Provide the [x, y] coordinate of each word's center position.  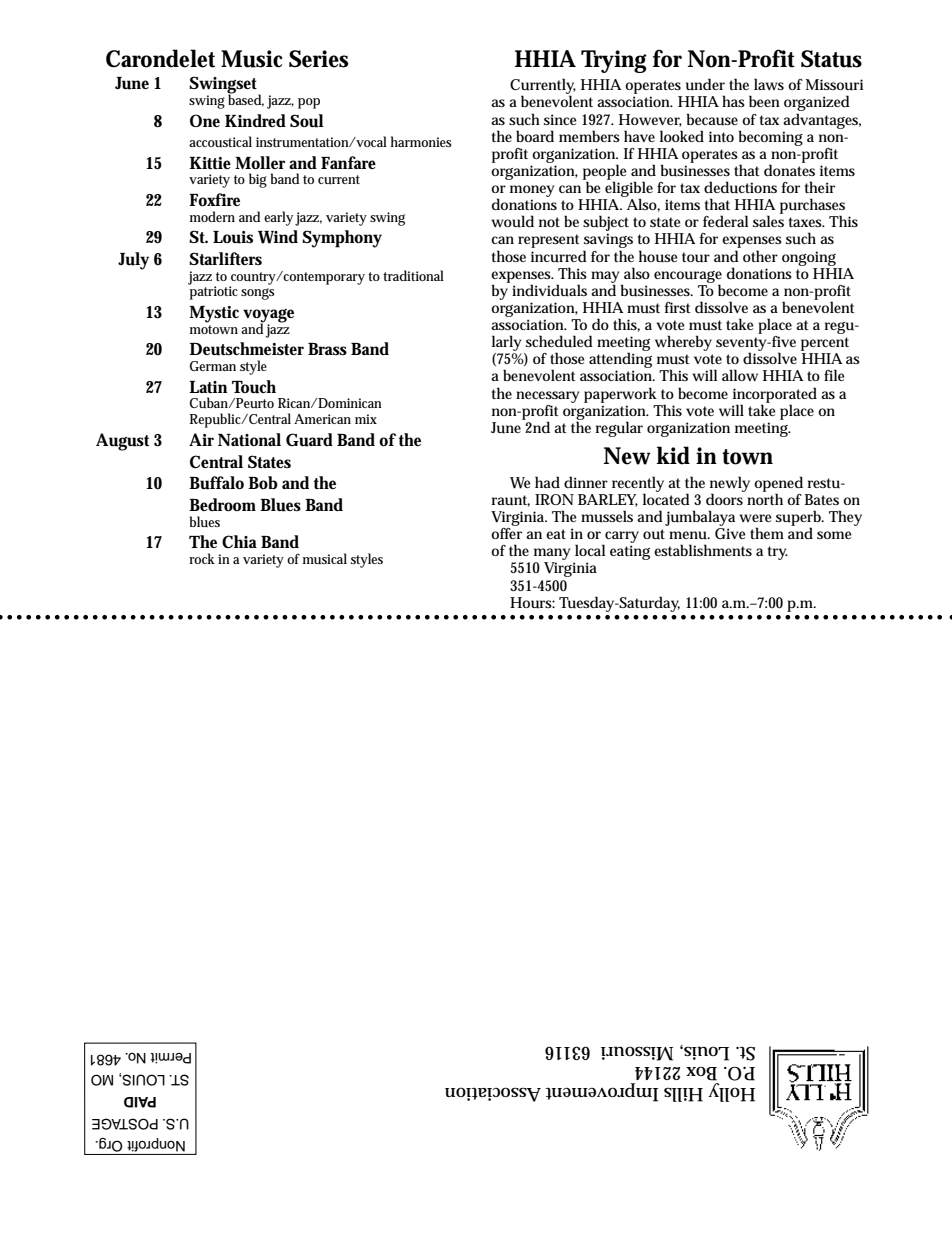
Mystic [214, 314]
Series [318, 59]
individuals [549, 290]
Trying [614, 61]
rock [202, 558]
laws [769, 84]
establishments [703, 550]
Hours [532, 603]
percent [825, 344]
